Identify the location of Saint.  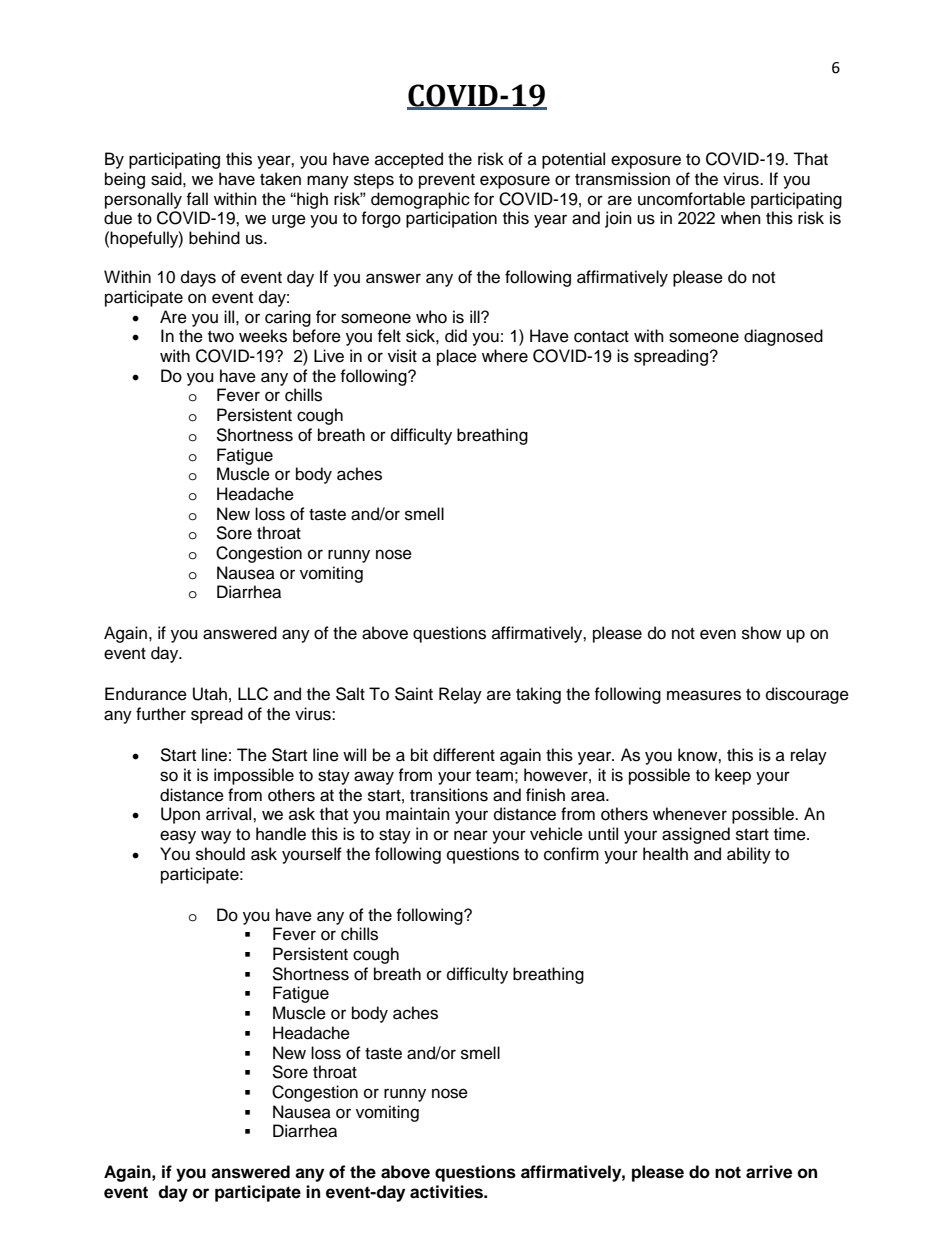
(414, 694).
